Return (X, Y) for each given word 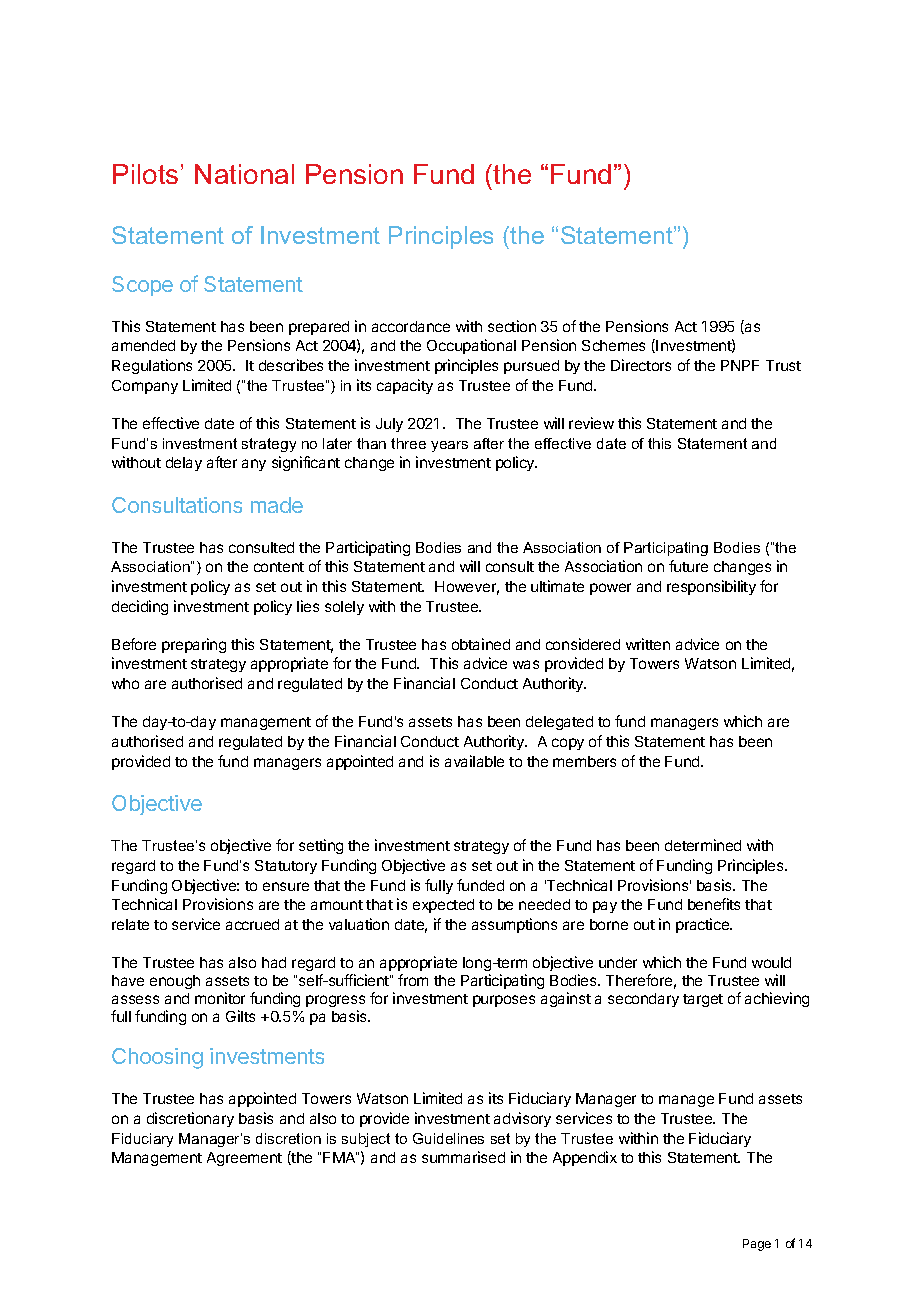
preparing (194, 645)
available (474, 761)
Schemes (613, 345)
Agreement (244, 1159)
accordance (411, 326)
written (648, 644)
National (244, 174)
